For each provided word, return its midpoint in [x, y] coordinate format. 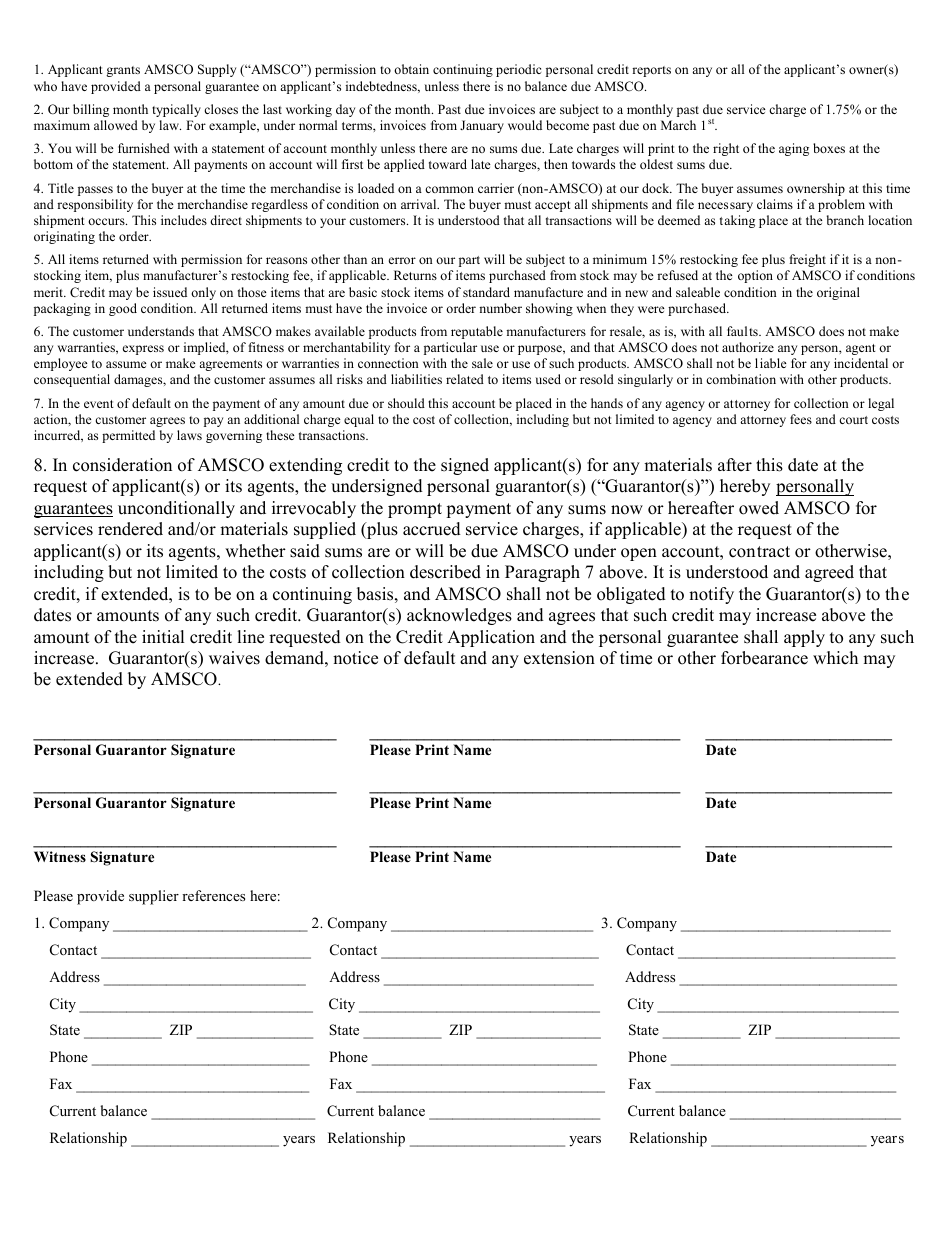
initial [163, 636]
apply [804, 638]
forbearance [764, 658]
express [143, 350]
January [482, 126]
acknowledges [459, 616]
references [213, 895]
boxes [829, 148]
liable [771, 363]
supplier [154, 897]
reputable [477, 332]
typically [176, 110]
